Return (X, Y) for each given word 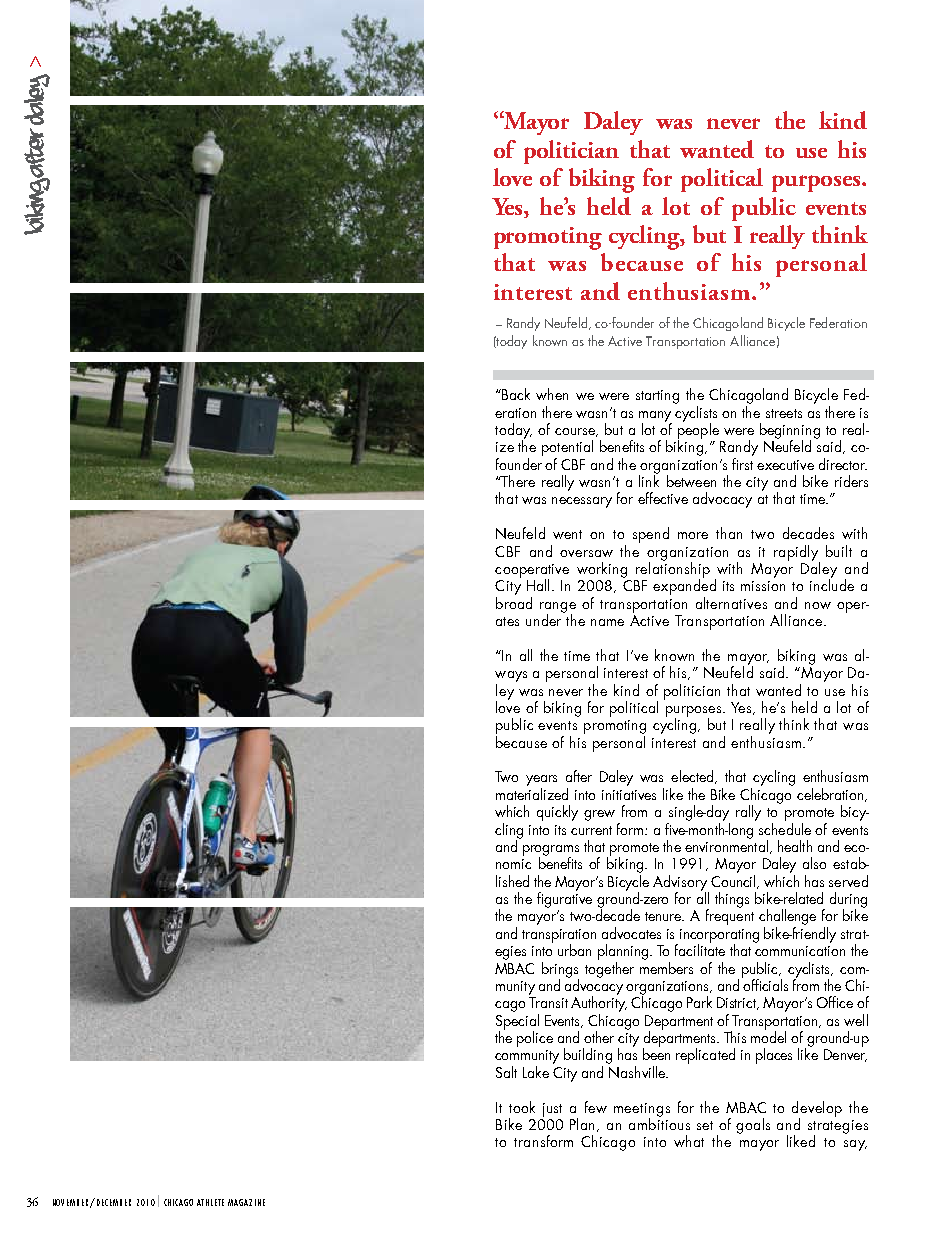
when (552, 394)
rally (748, 813)
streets (784, 413)
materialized (532, 794)
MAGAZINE (246, 1202)
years (541, 782)
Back (516, 394)
